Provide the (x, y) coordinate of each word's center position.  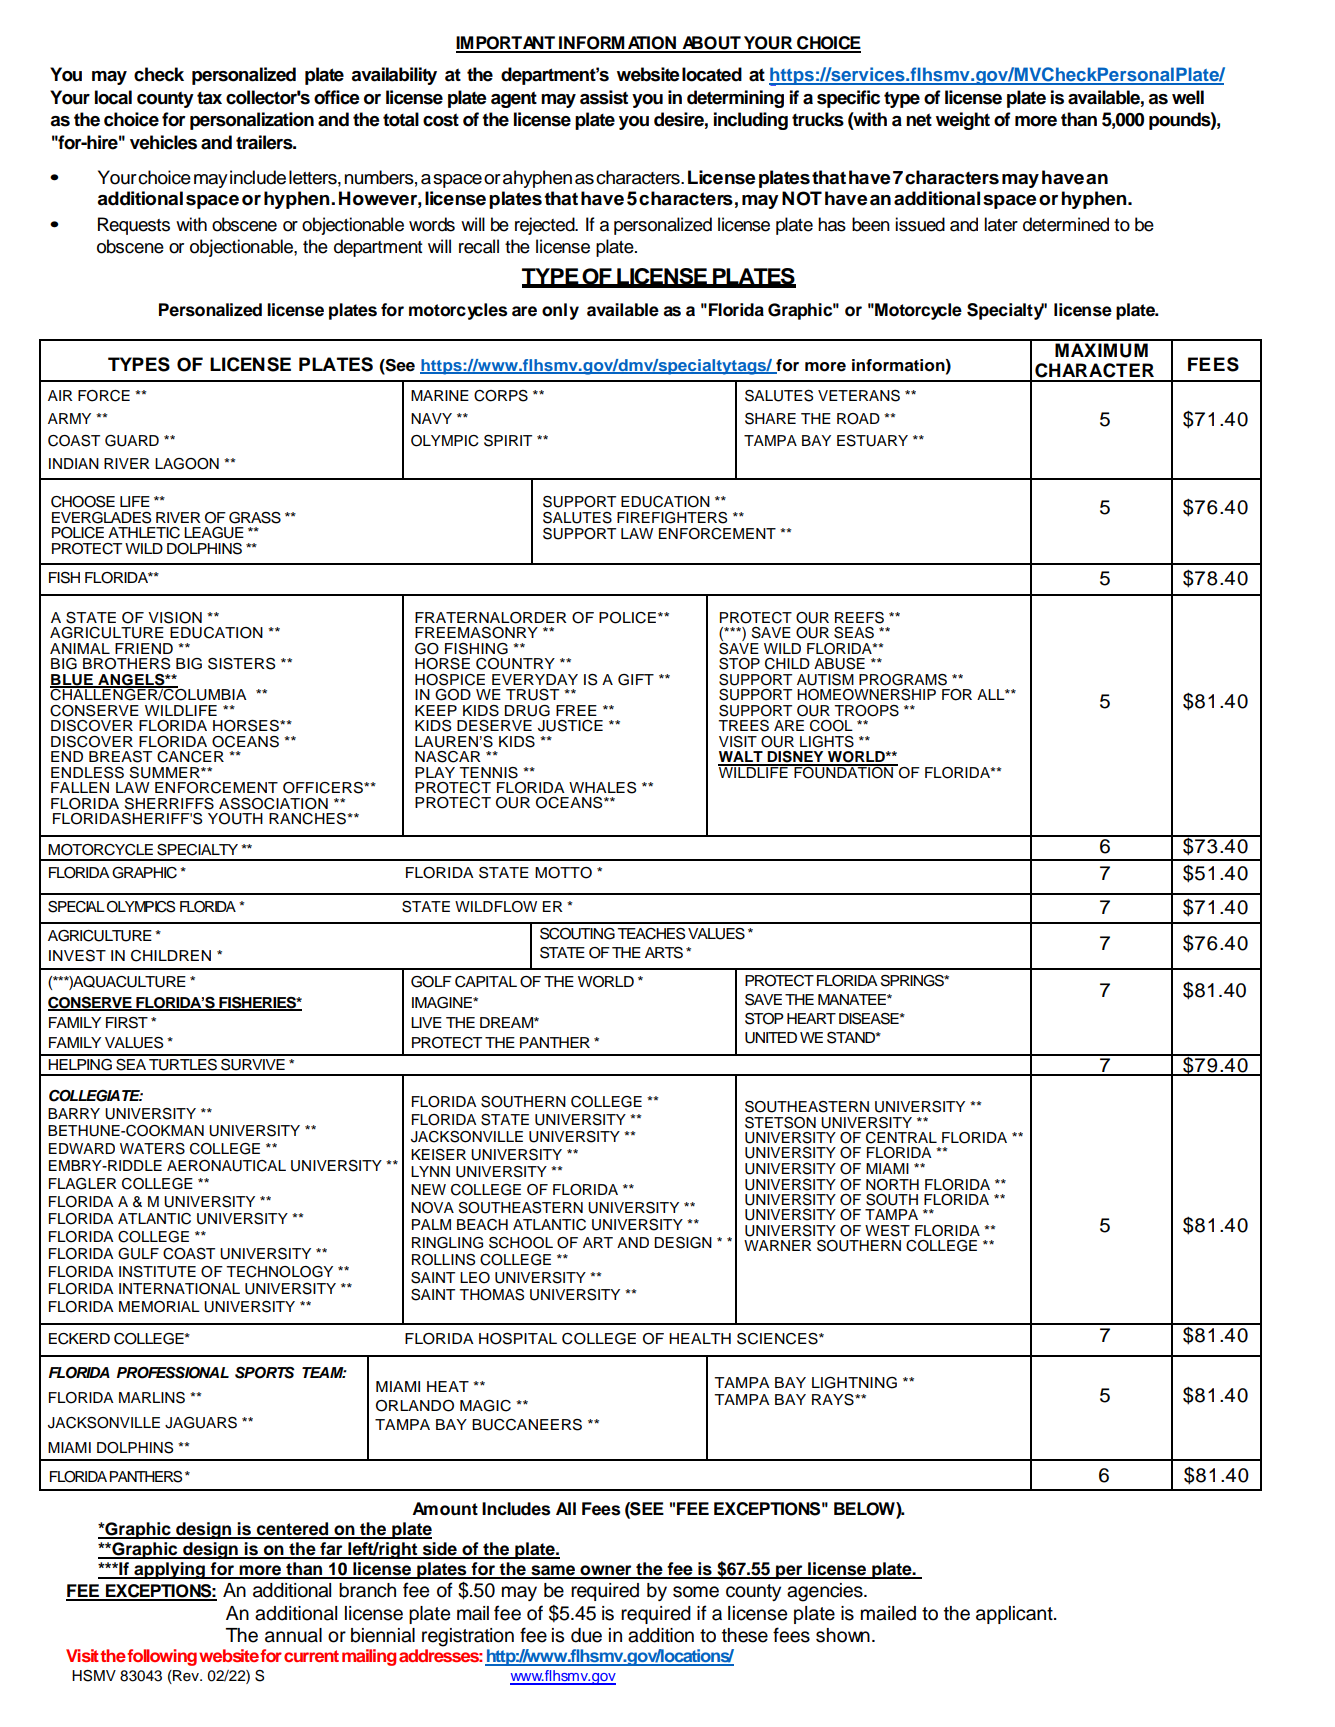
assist (604, 97)
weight (963, 121)
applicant (1015, 1615)
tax (209, 98)
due (586, 1635)
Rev (186, 1677)
